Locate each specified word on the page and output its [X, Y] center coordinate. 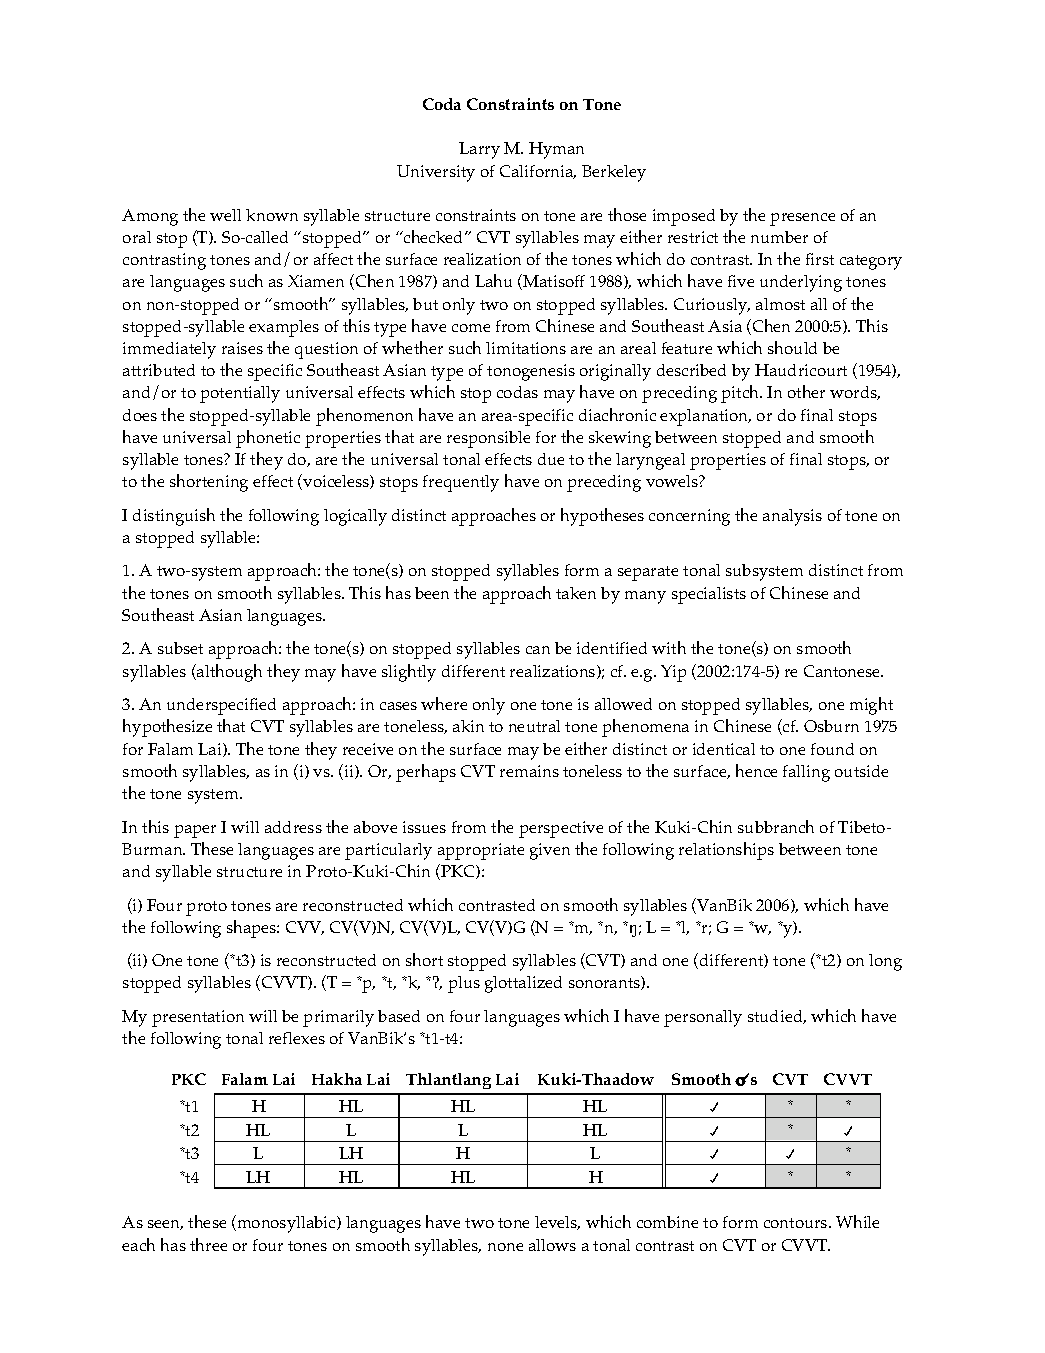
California [538, 172]
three [208, 1244]
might [871, 706]
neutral [534, 726]
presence [802, 219]
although [228, 673]
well [225, 215]
